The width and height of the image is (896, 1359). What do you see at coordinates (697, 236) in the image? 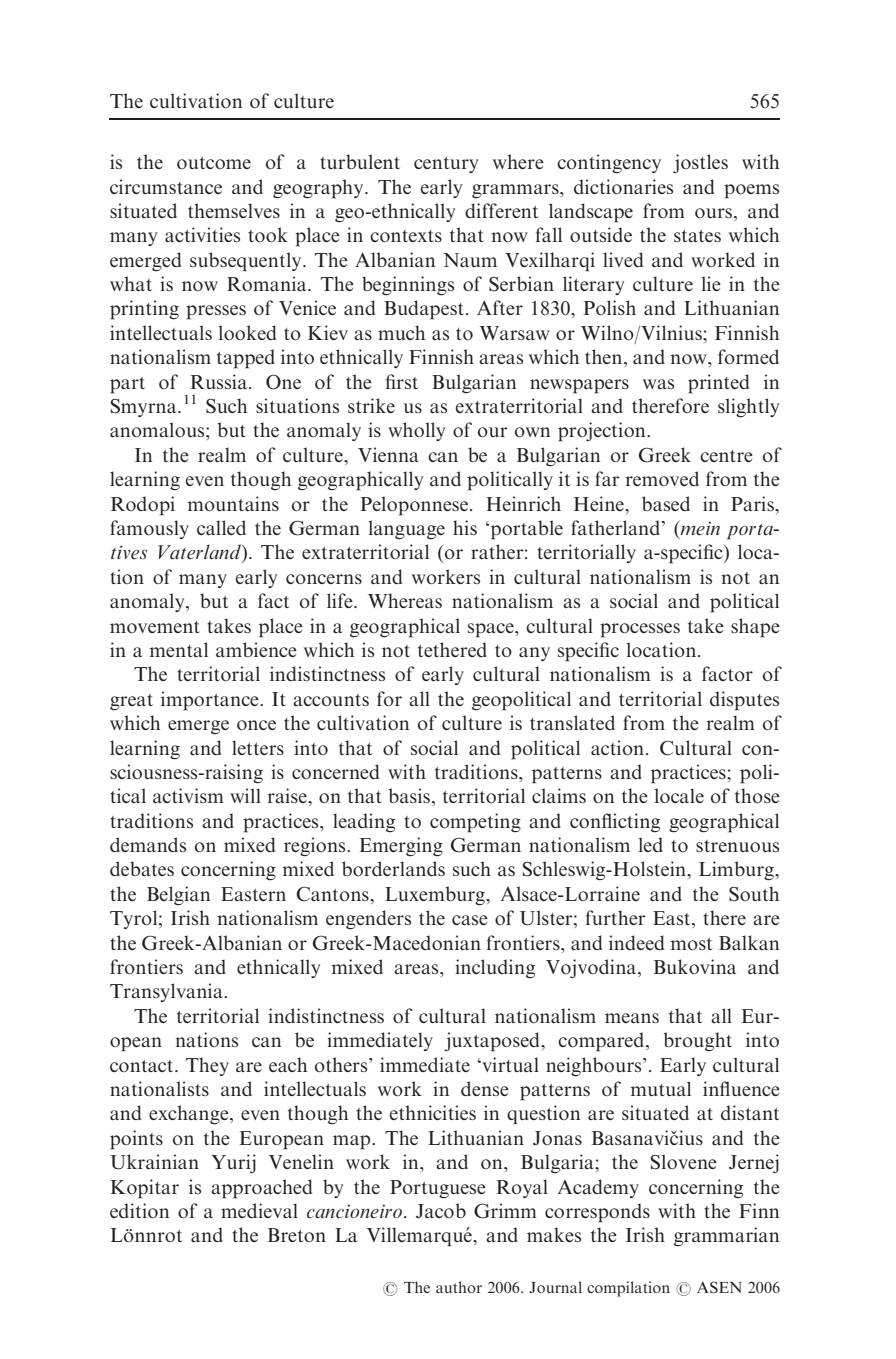
I see `states` at bounding box center [697, 236].
